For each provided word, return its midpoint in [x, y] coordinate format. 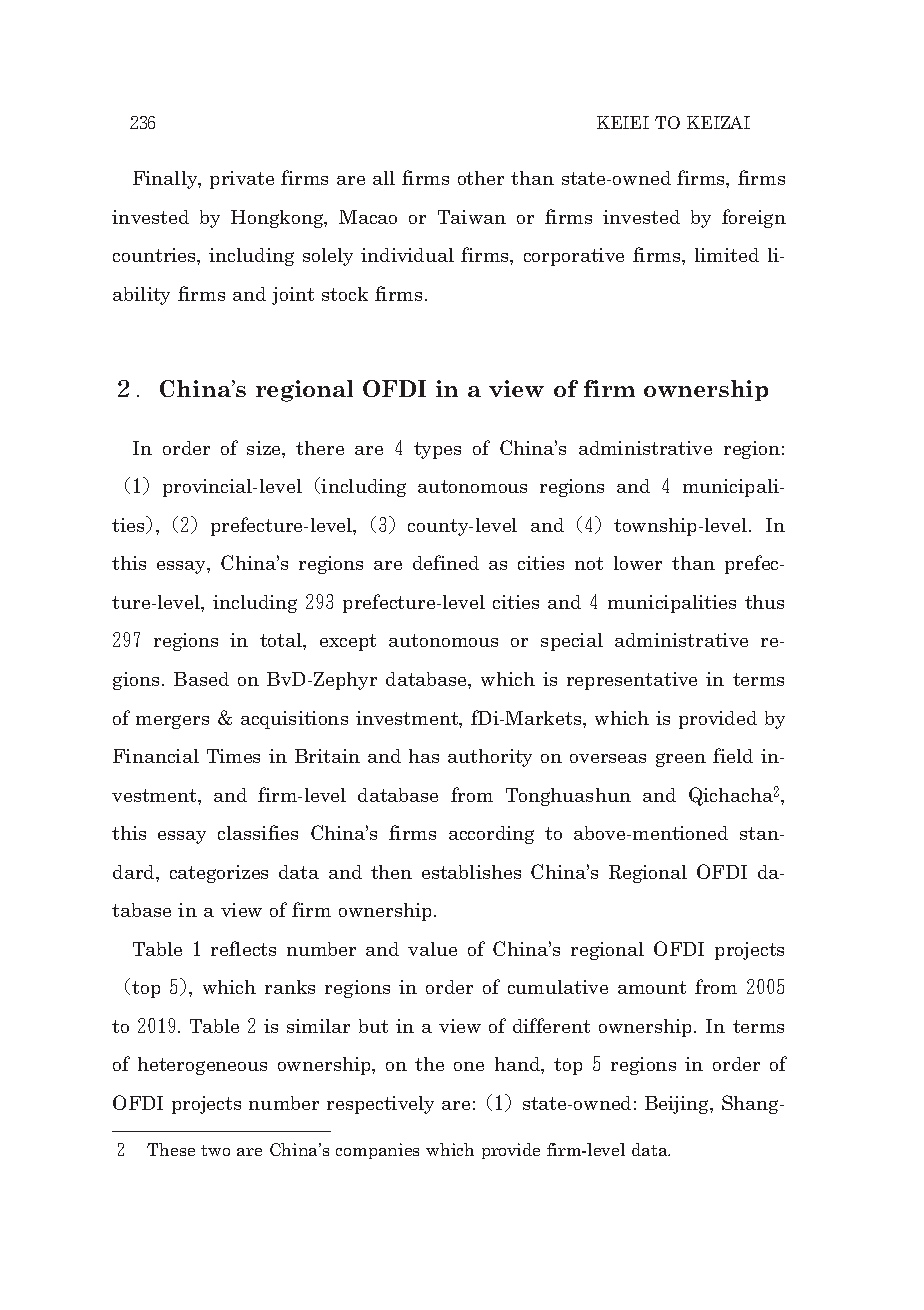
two [215, 1150]
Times [233, 756]
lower [638, 563]
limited [727, 255]
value [432, 949]
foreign [754, 218]
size [265, 448]
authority [490, 758]
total [282, 640]
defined [446, 562]
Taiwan [472, 217]
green [681, 760]
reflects [243, 948]
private [242, 180]
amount [652, 987]
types [437, 450]
